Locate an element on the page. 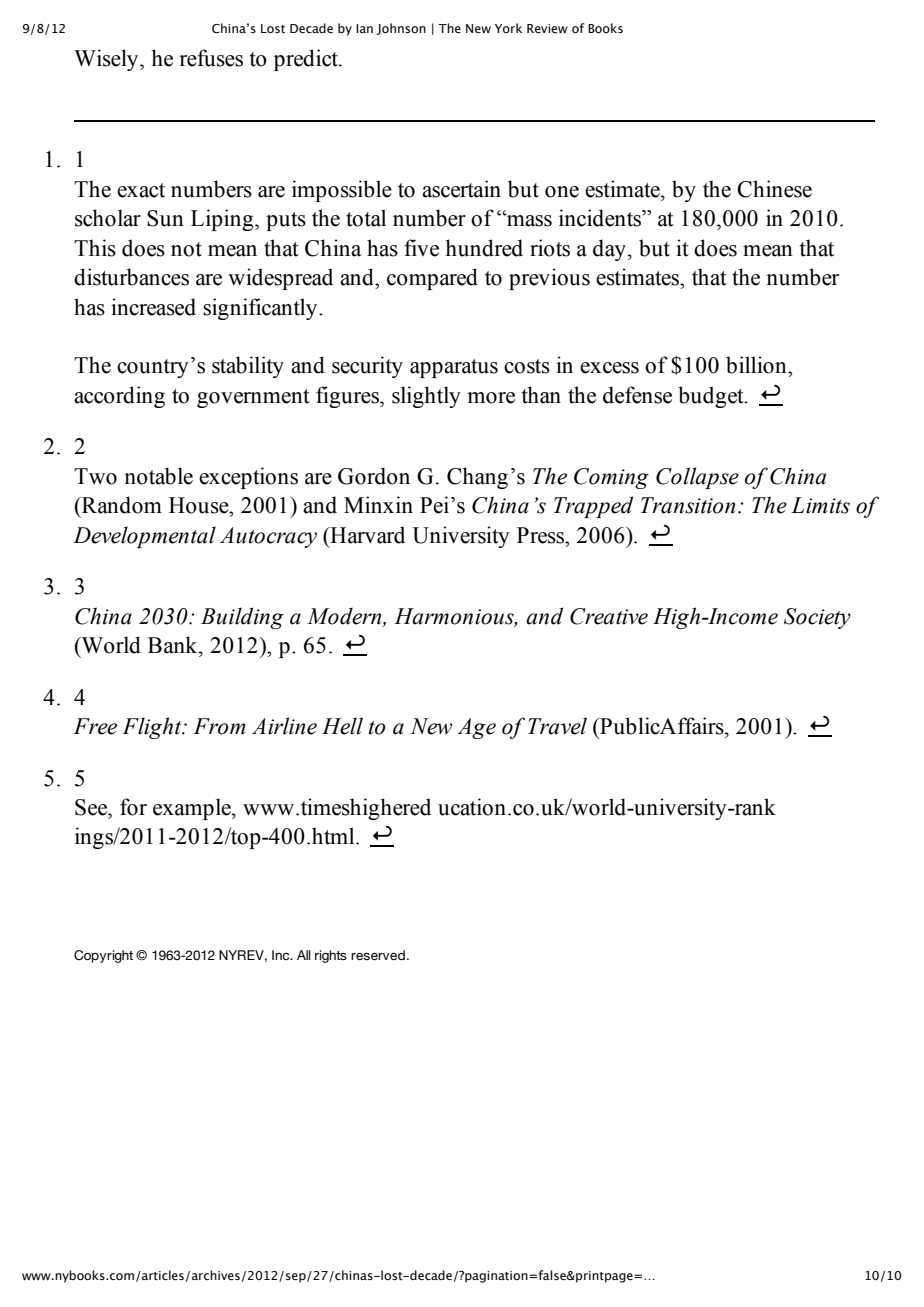 The width and height of the image is (924, 1307). Gordon is located at coordinates (374, 476).
